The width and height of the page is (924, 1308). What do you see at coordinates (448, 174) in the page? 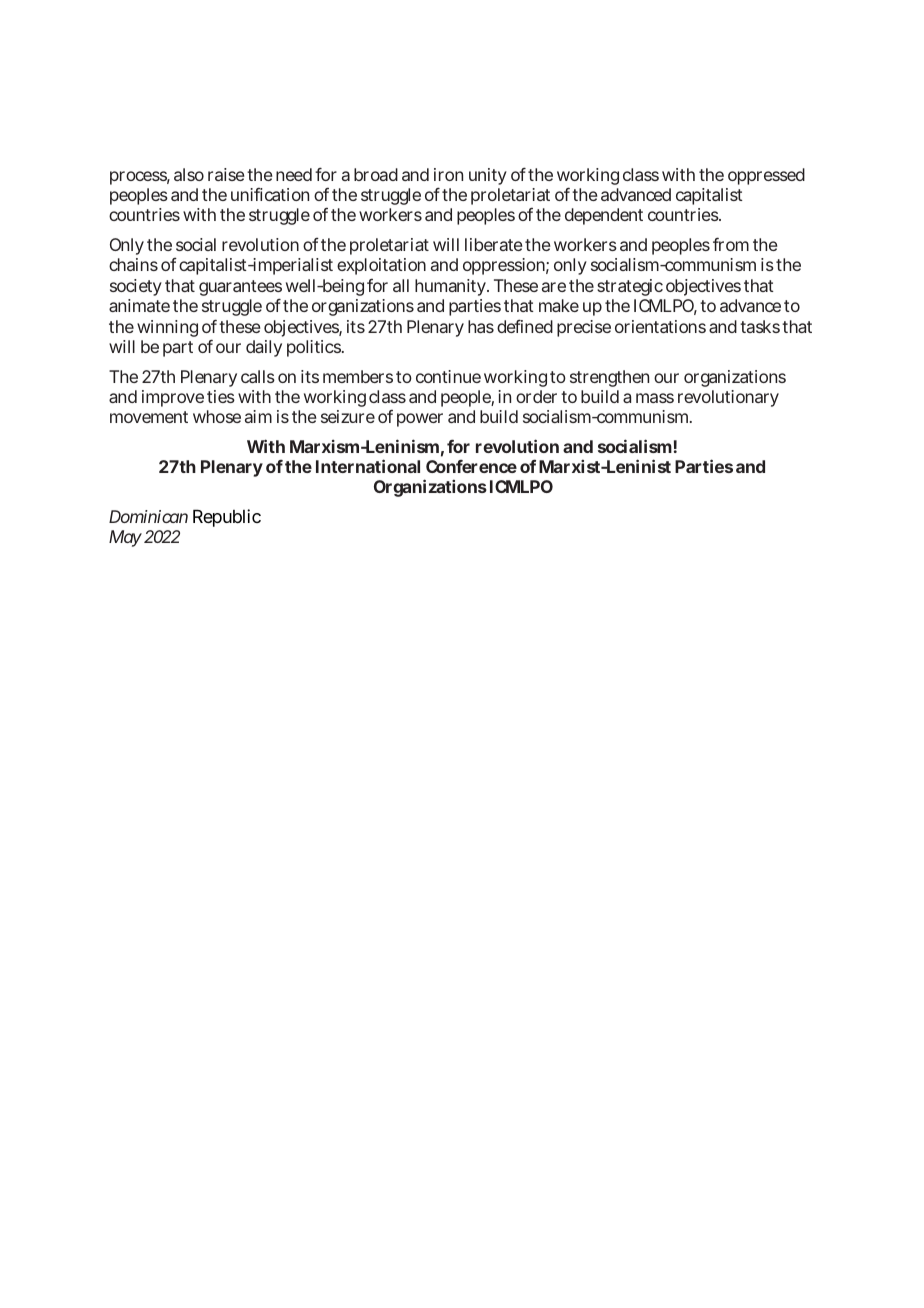
I see `iron` at bounding box center [448, 174].
